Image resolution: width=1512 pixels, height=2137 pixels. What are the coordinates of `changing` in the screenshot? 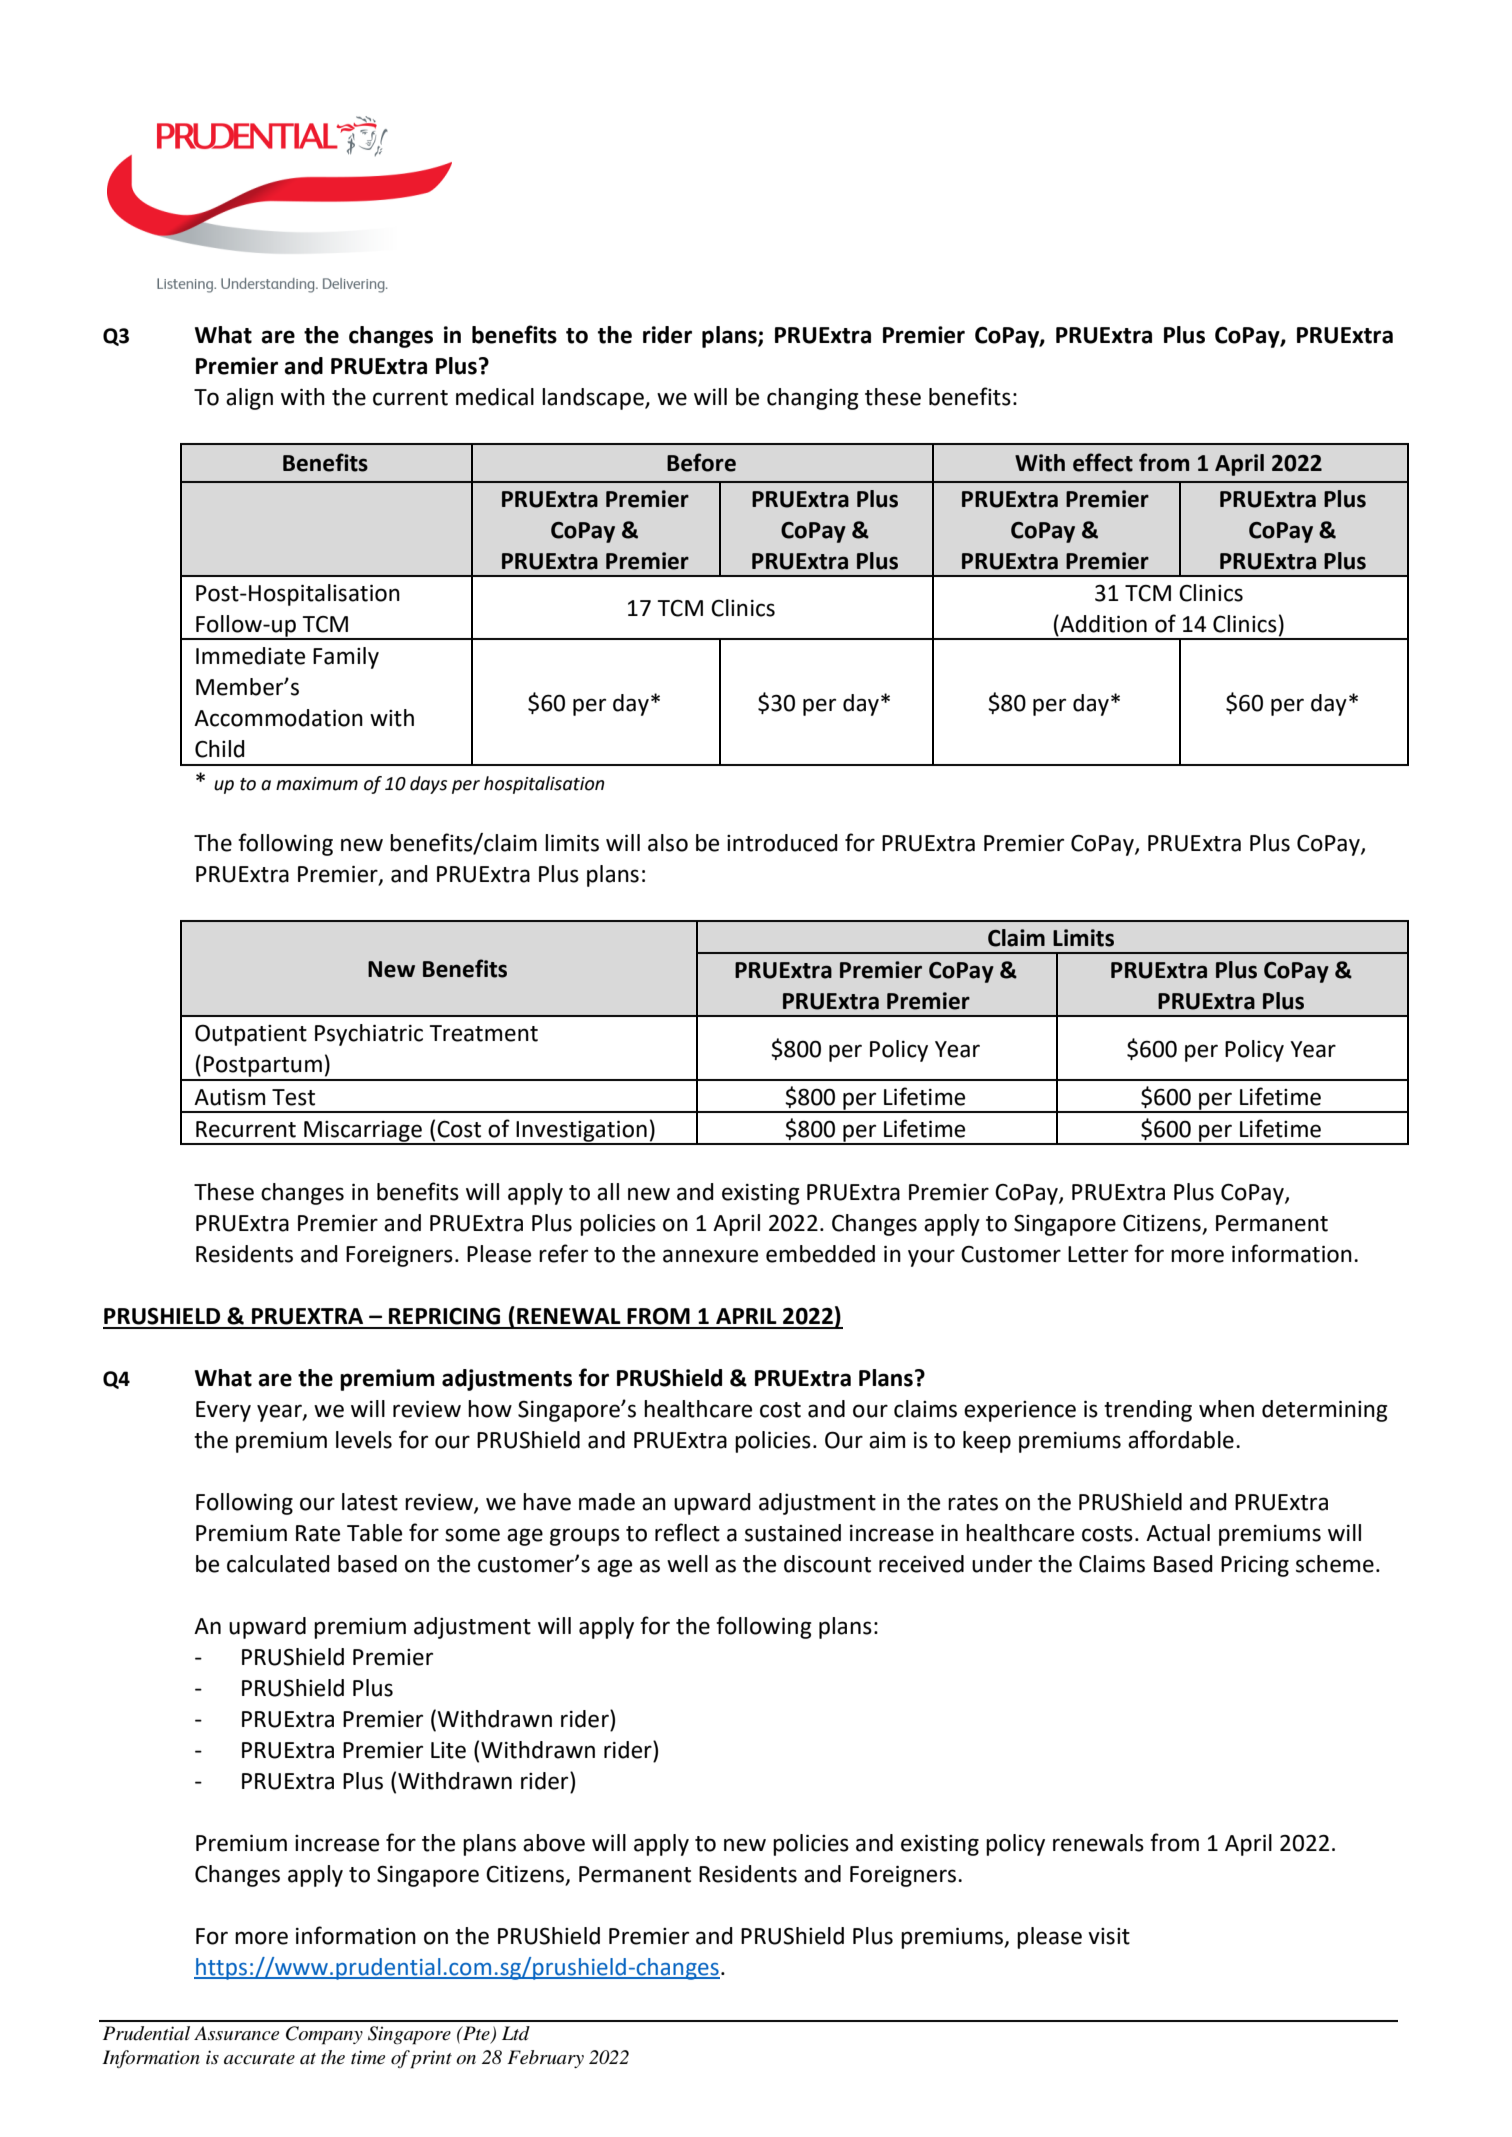 It's located at (812, 399).
